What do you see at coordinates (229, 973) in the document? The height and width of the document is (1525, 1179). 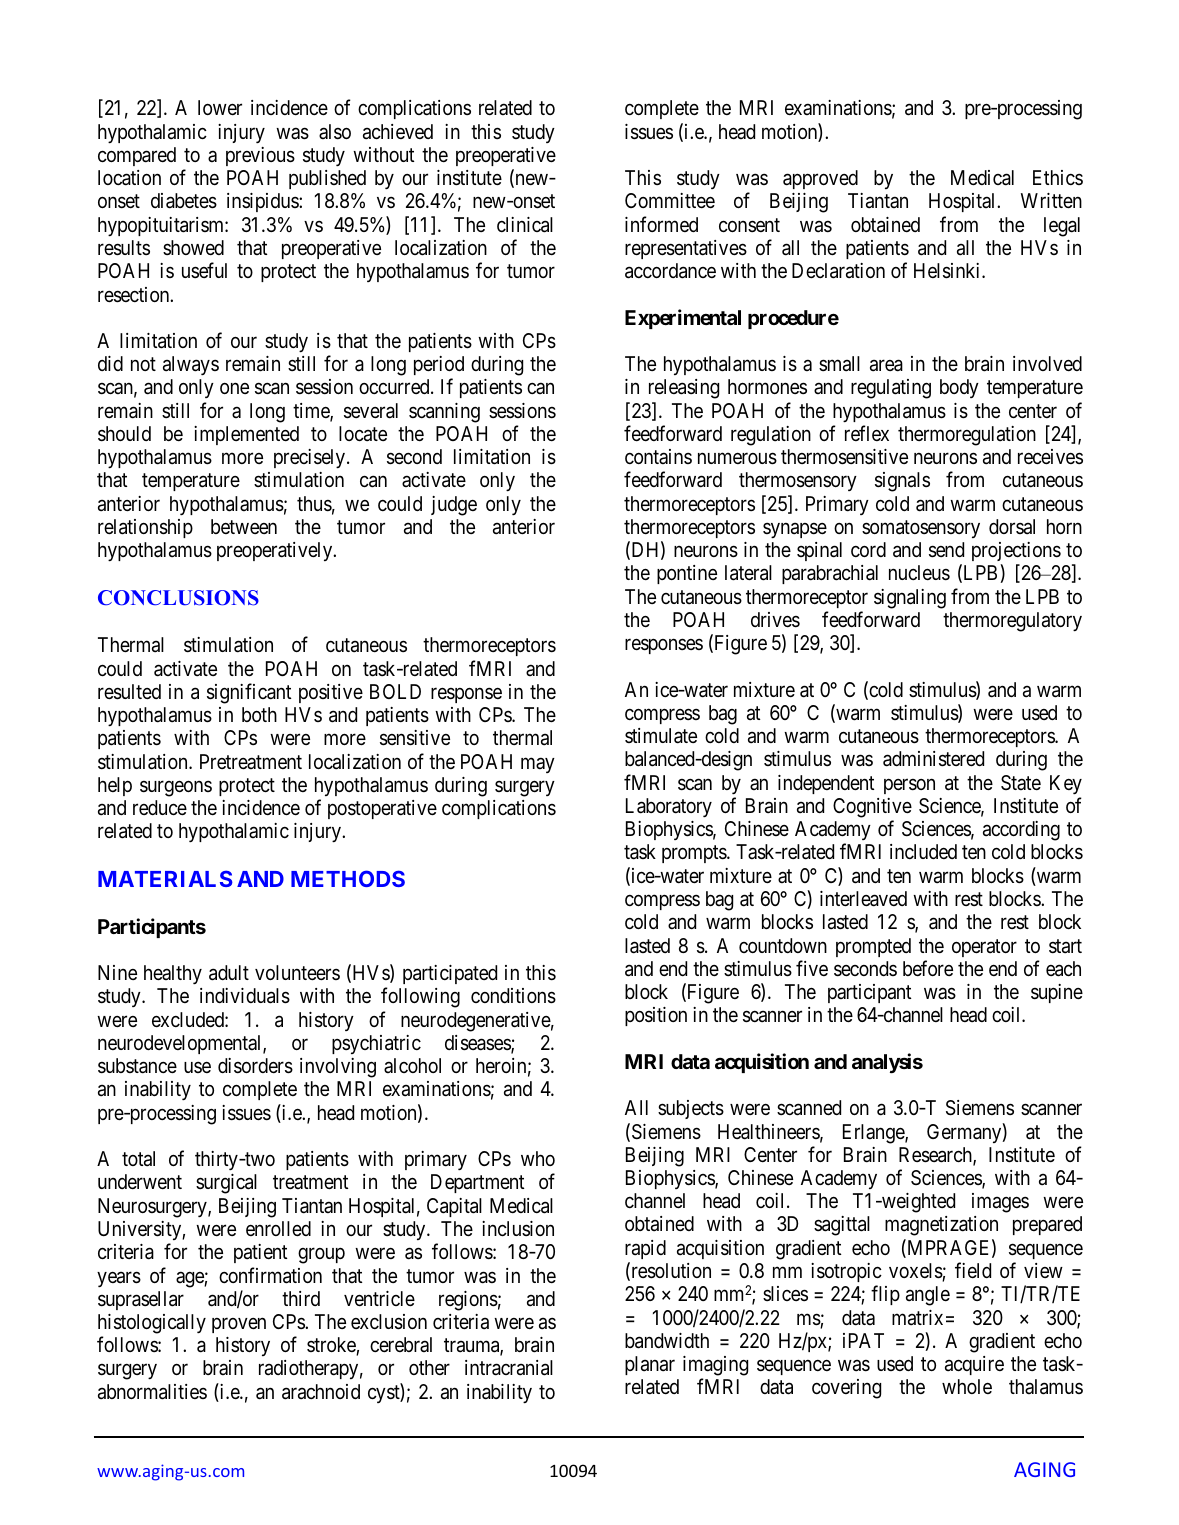 I see `adult` at bounding box center [229, 973].
